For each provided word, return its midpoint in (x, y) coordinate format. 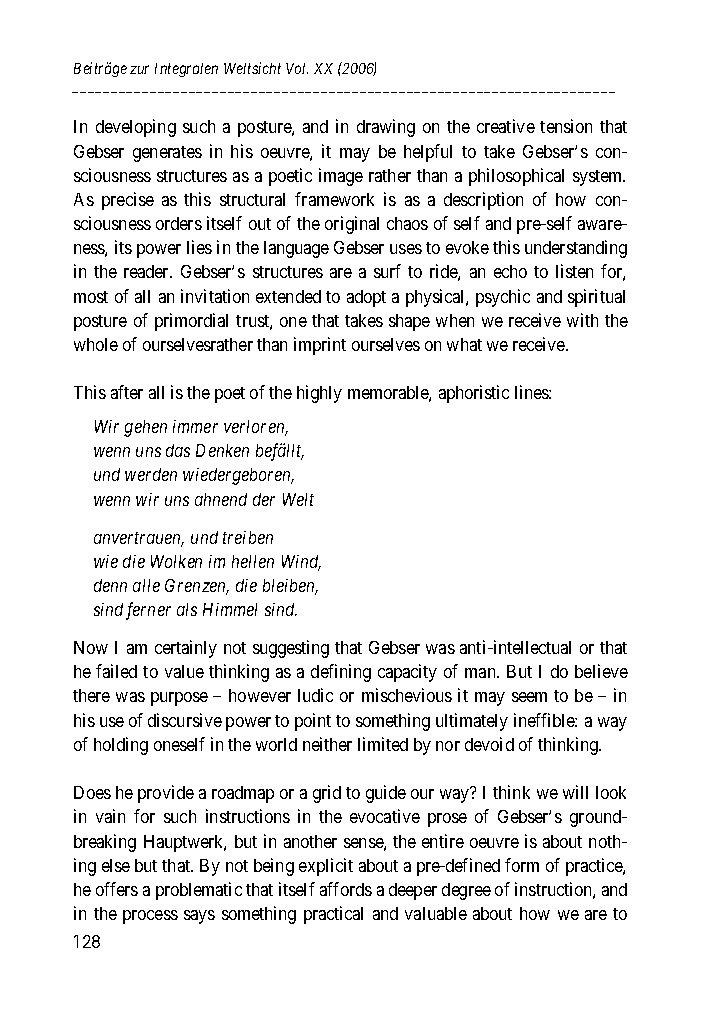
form (522, 865)
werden (151, 474)
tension (566, 126)
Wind (301, 563)
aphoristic (474, 394)
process (150, 917)
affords (346, 889)
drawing (386, 128)
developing (136, 128)
